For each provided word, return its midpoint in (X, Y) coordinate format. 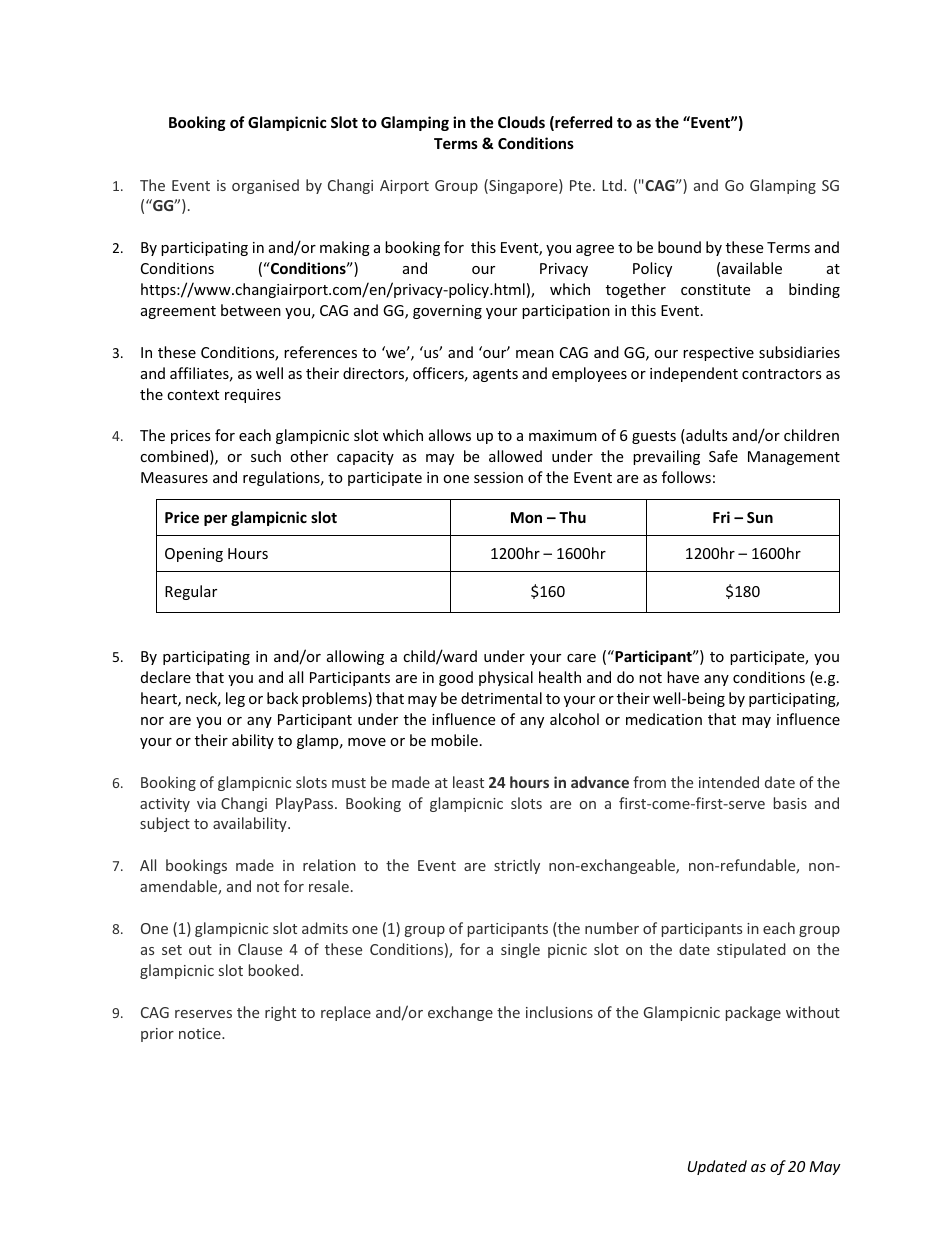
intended (729, 782)
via (206, 803)
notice (201, 1033)
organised (265, 186)
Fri (721, 517)
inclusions (559, 1012)
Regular (191, 592)
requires (253, 396)
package (753, 1013)
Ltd (612, 185)
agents (495, 375)
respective (718, 354)
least (468, 782)
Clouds (521, 122)
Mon (526, 517)
